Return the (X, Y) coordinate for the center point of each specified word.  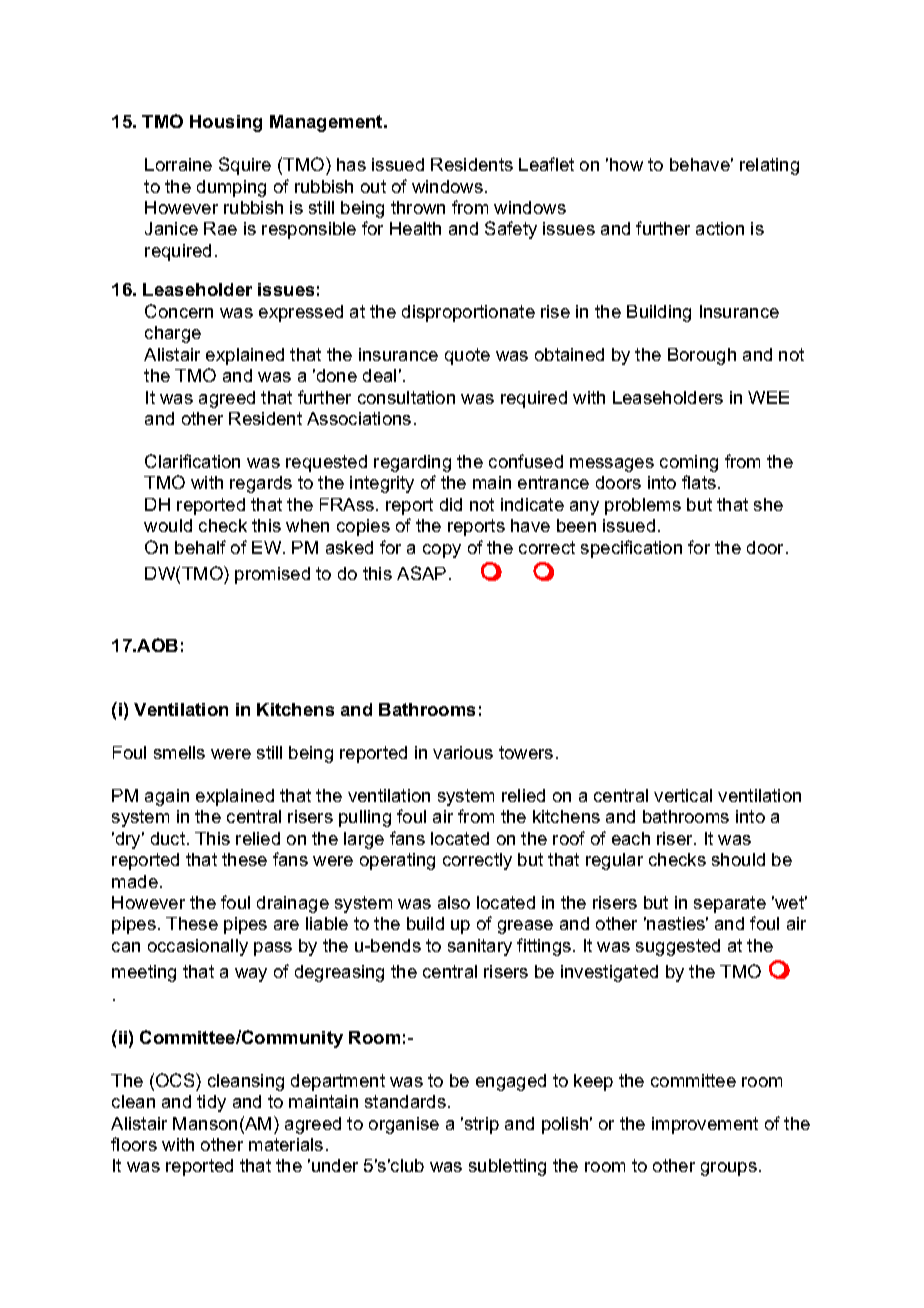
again (167, 797)
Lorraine (178, 164)
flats (699, 482)
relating (769, 166)
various (463, 752)
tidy (211, 1103)
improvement (705, 1125)
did (451, 504)
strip (482, 1125)
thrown (418, 207)
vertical (683, 795)
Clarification (192, 461)
